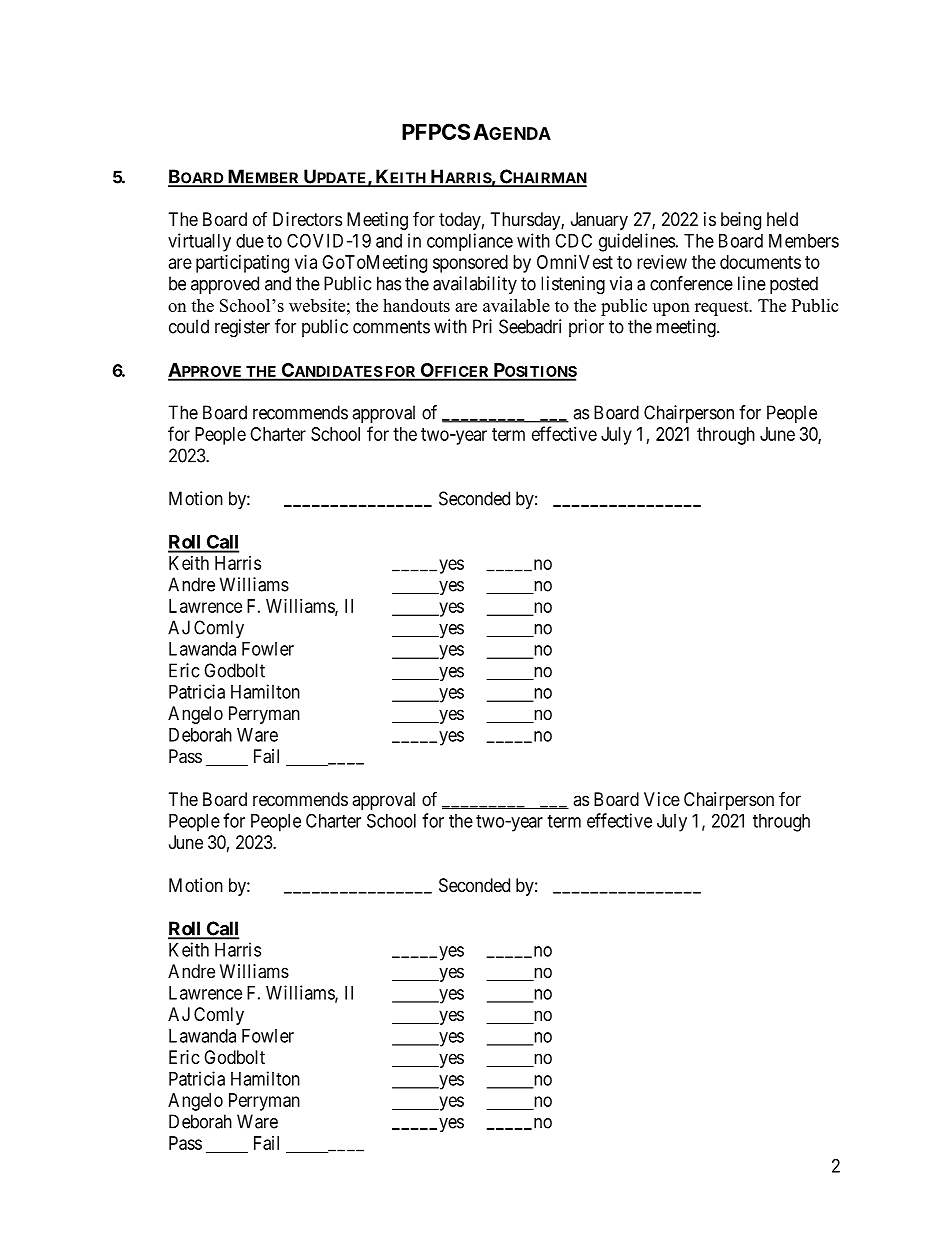  What do you see at coordinates (662, 799) in the image?
I see `Vice` at bounding box center [662, 799].
